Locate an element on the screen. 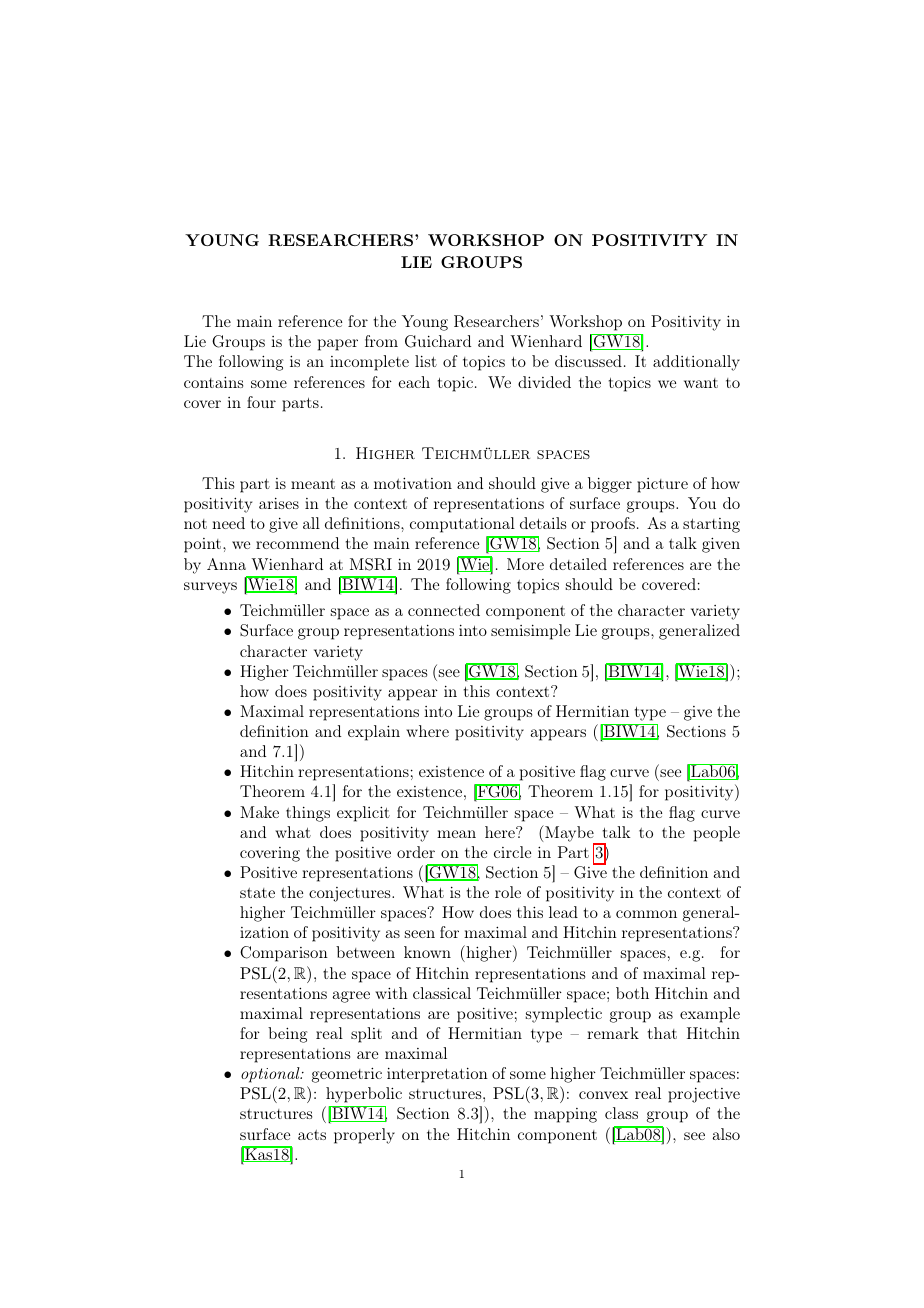 This screenshot has height=1308, width=924. four is located at coordinates (261, 402).
